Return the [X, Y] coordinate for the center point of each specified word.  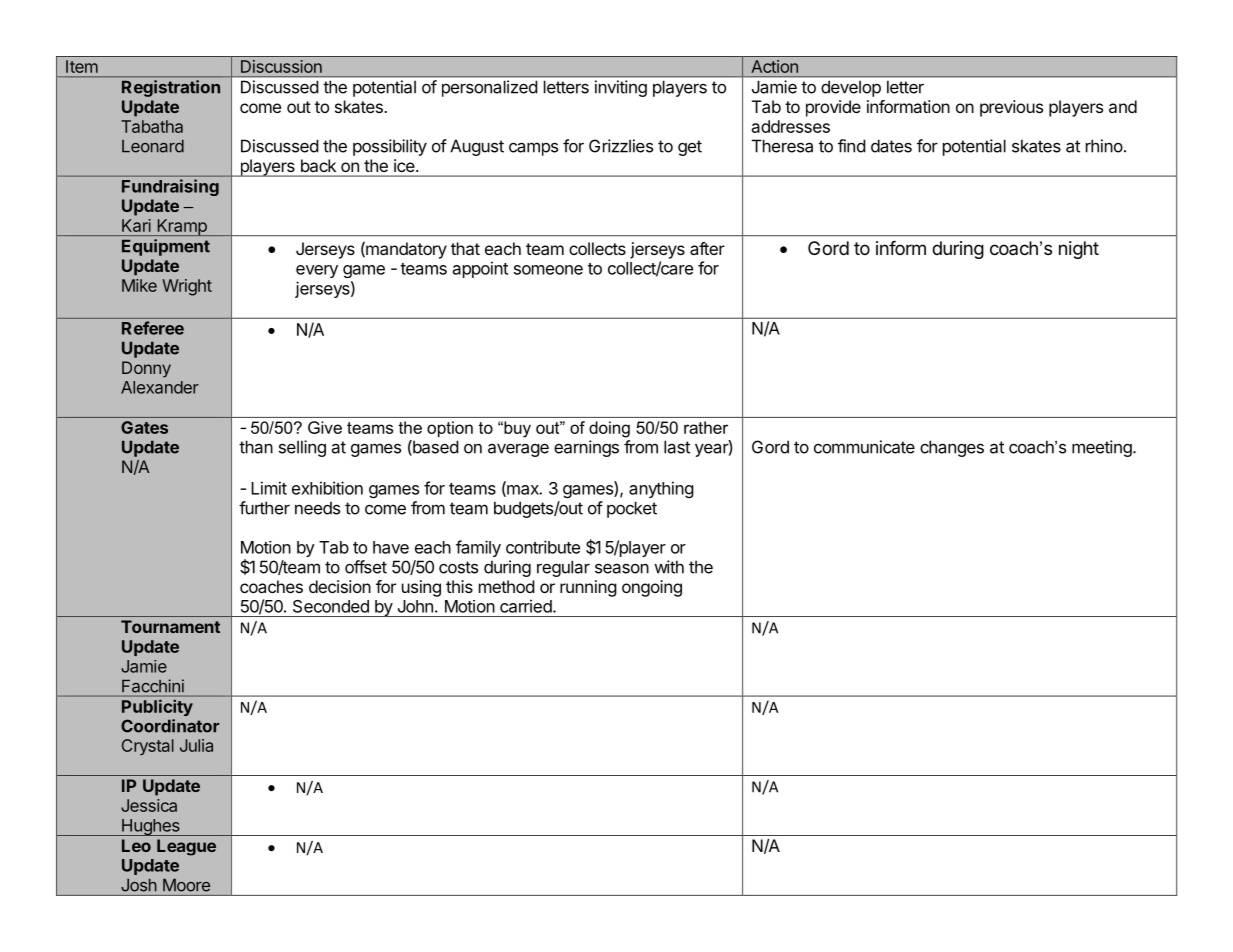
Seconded [331, 606]
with [669, 567]
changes [952, 448]
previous [1011, 108]
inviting [621, 88]
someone [548, 270]
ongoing [652, 588]
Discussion [281, 66]
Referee [153, 328]
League [186, 847]
